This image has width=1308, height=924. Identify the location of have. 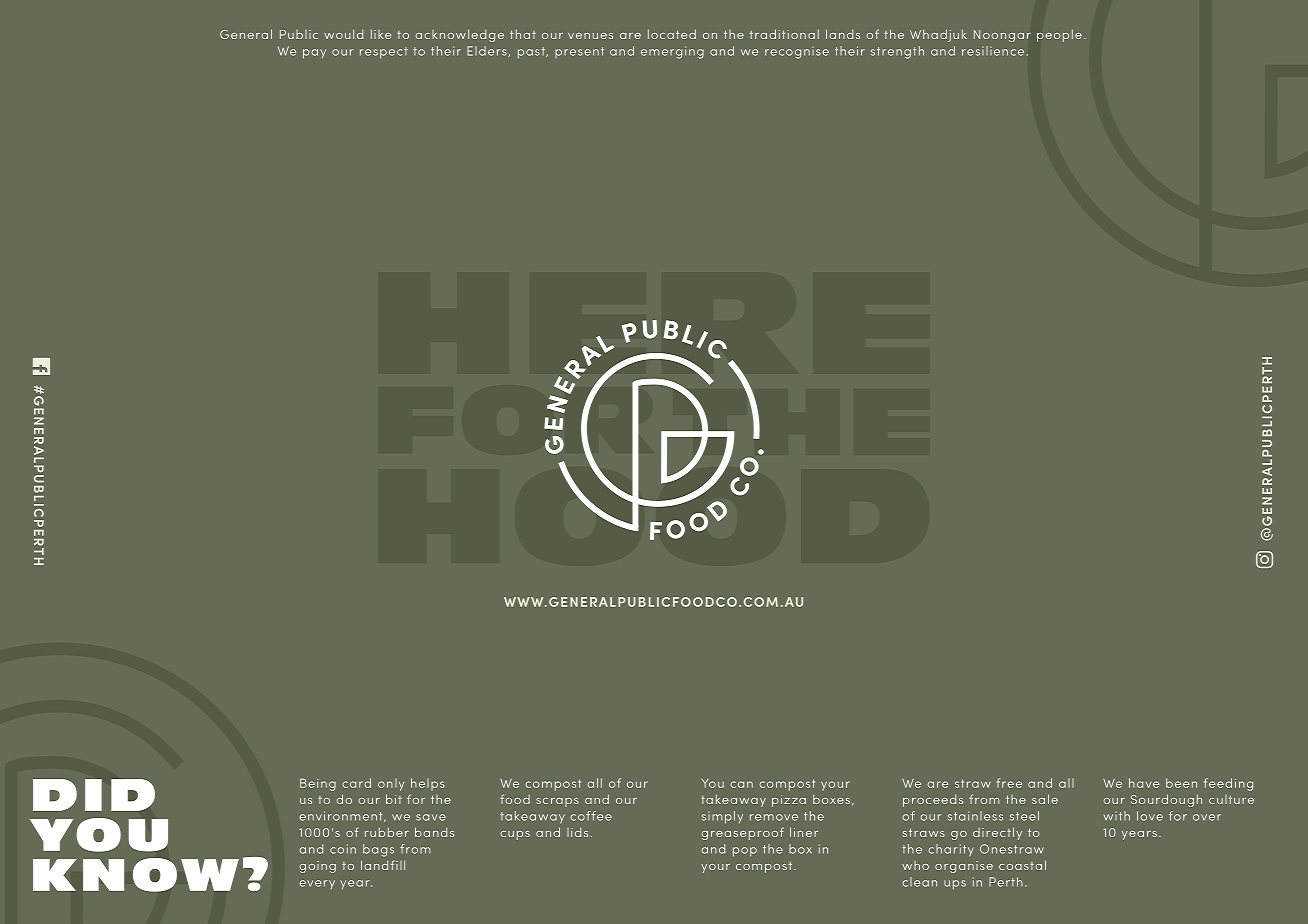
(1144, 783).
